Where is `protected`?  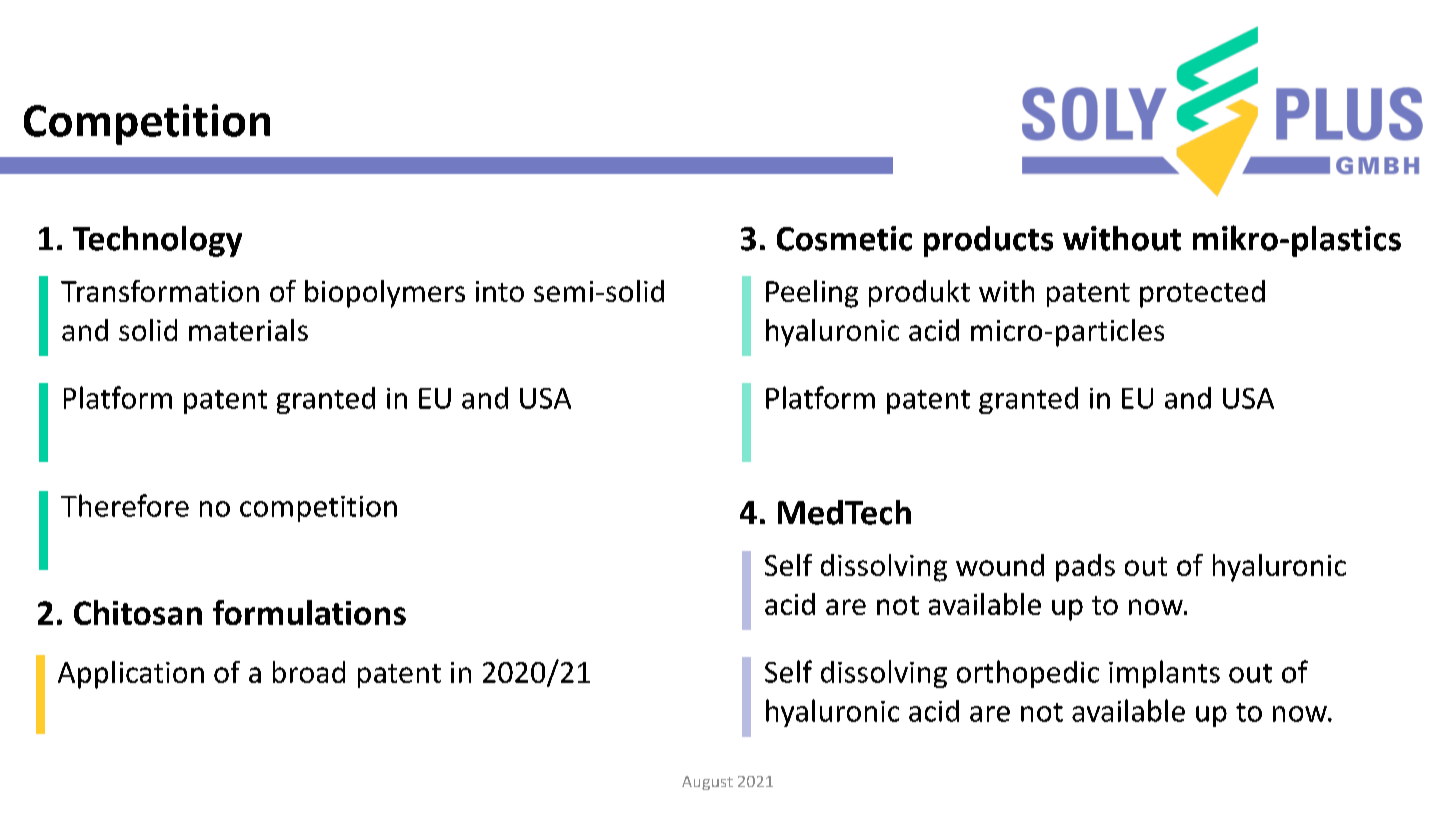 protected is located at coordinates (1202, 294).
